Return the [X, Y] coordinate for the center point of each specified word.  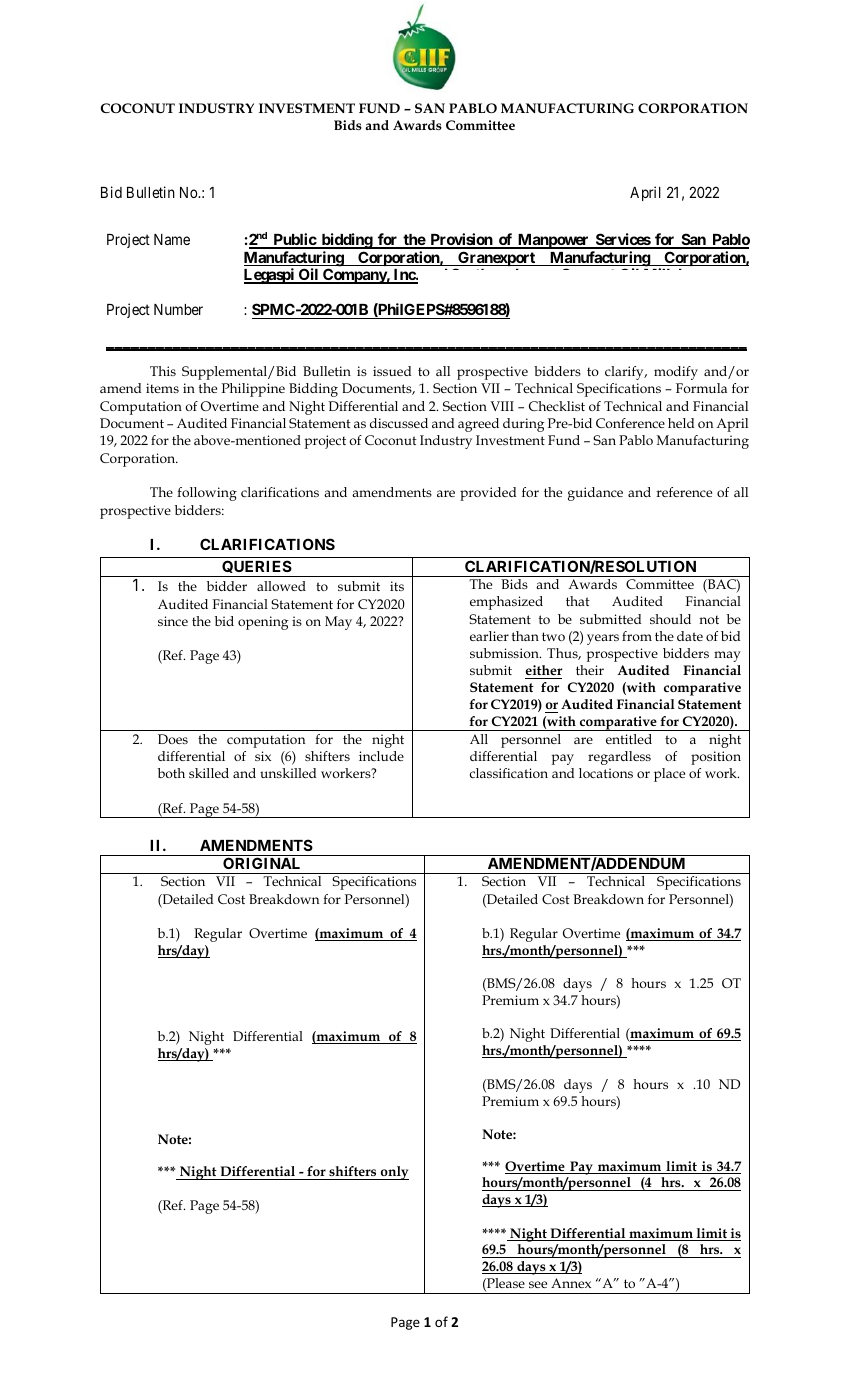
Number [178, 309]
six [263, 756]
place [669, 775]
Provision [461, 240]
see [538, 1284]
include [381, 756]
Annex [571, 1283]
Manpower [553, 241]
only [393, 1173]
